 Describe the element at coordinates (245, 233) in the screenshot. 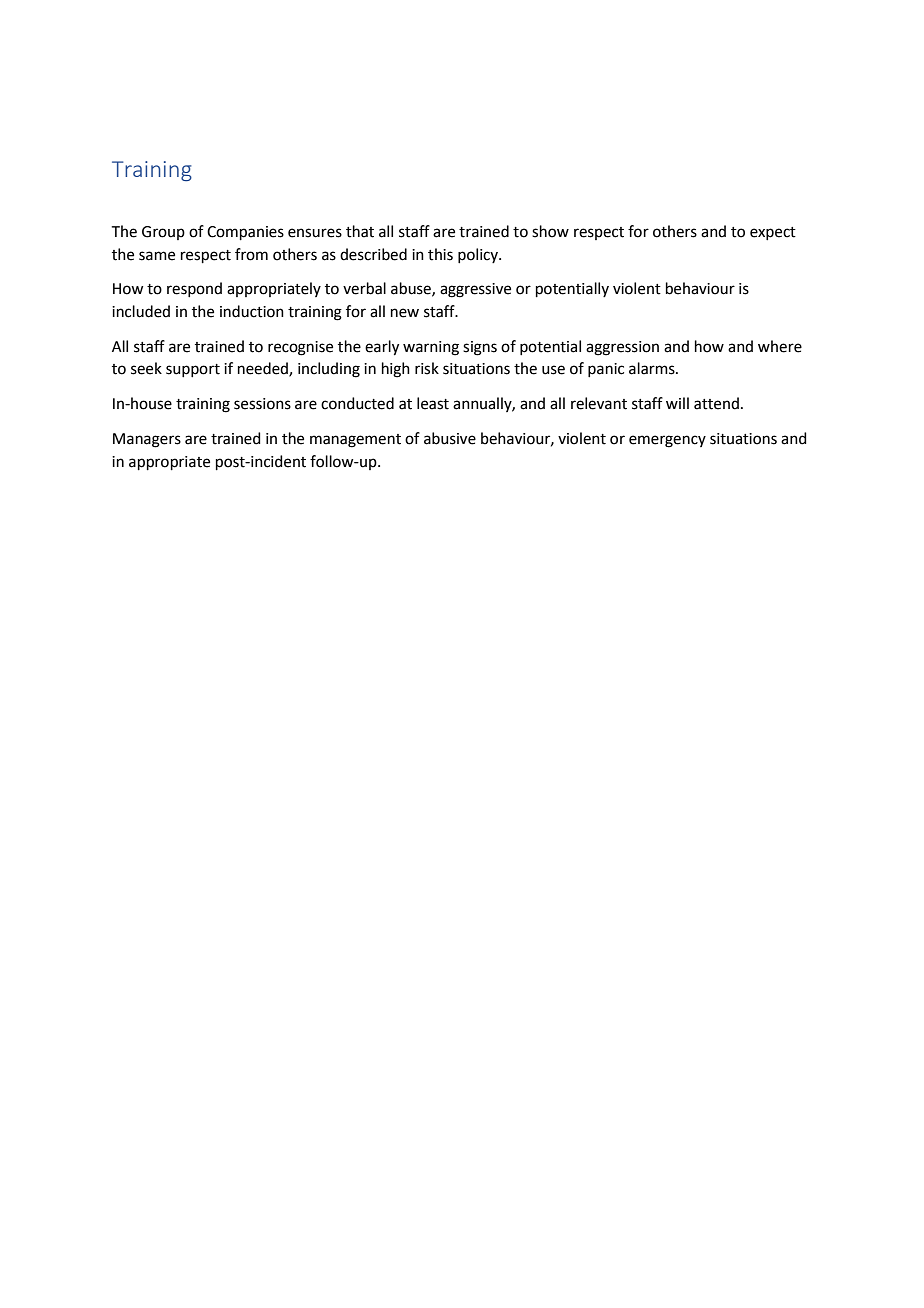

I see `Companies` at that location.
